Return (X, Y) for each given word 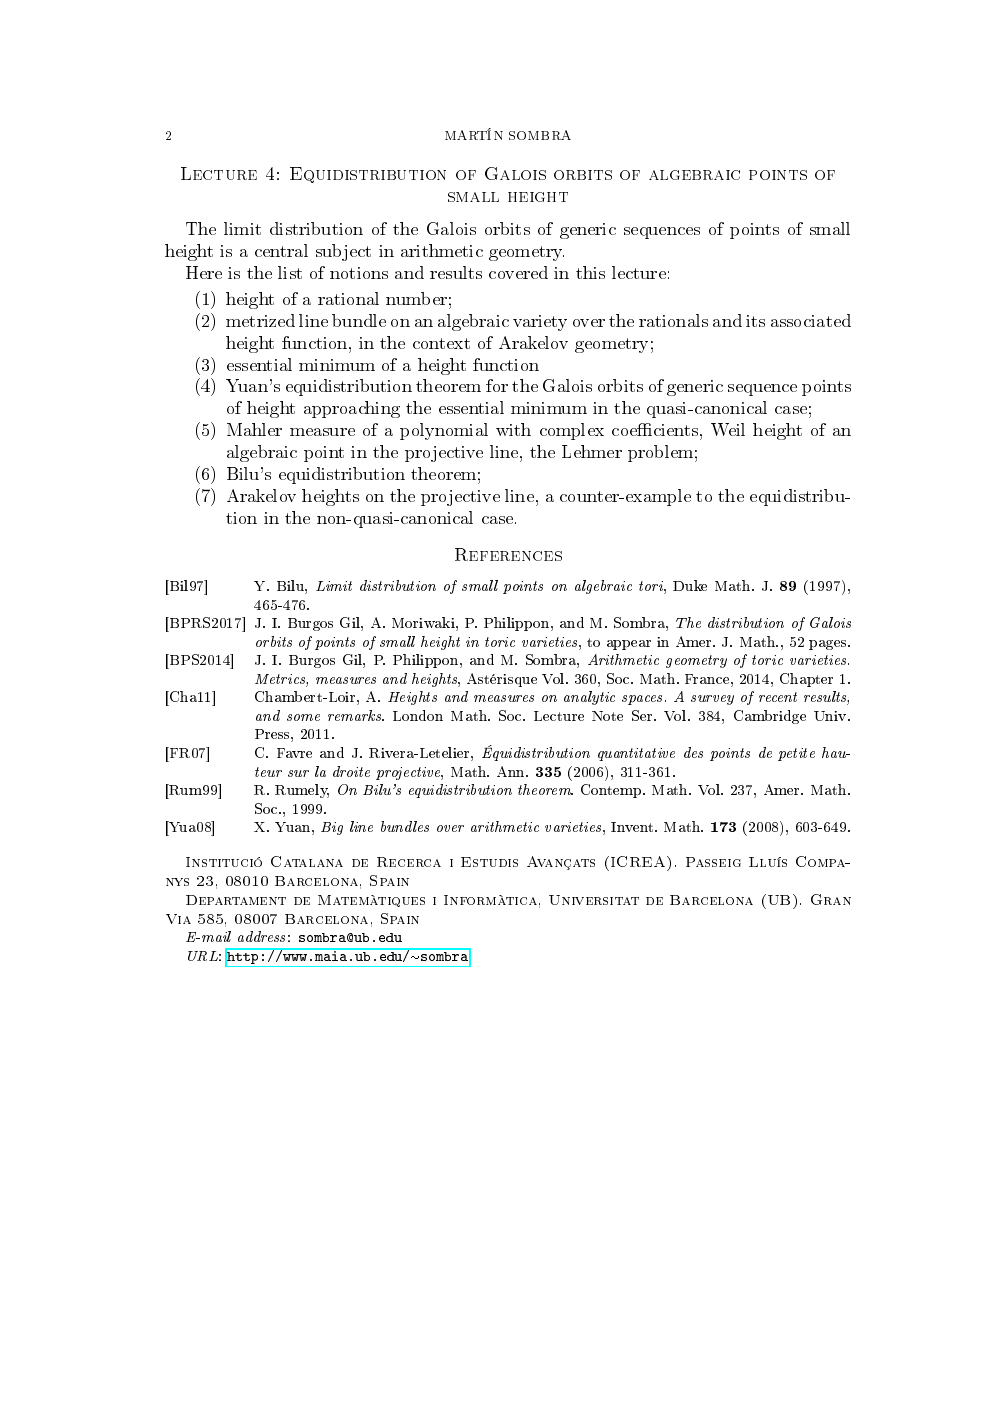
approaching (352, 409)
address (261, 936)
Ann (512, 771)
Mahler (254, 429)
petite (796, 754)
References (508, 554)
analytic (589, 698)
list (290, 272)
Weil (728, 429)
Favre (294, 753)
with (513, 429)
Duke (690, 585)
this (590, 272)
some (303, 717)
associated (811, 320)
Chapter (806, 680)
